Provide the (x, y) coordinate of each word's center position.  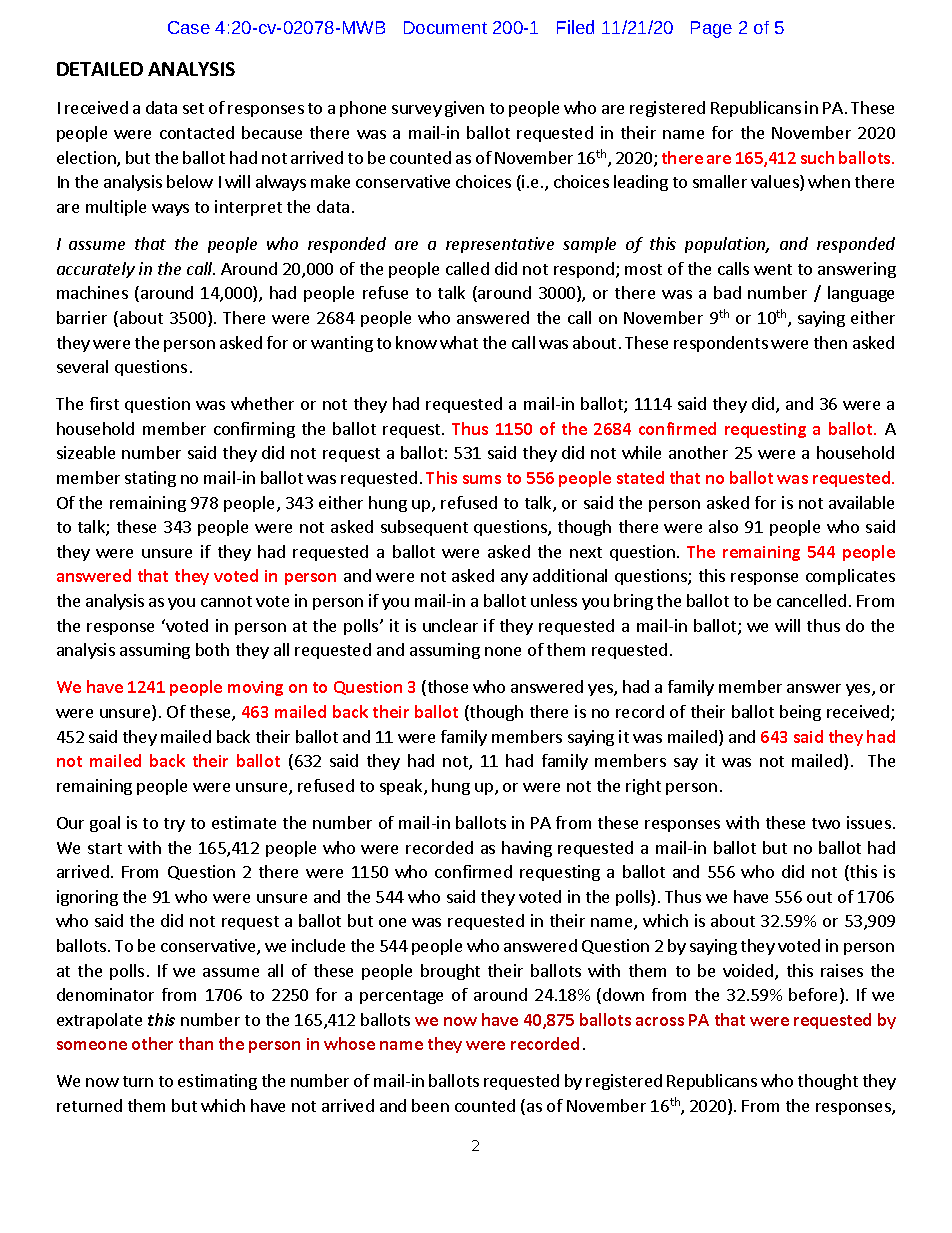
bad (727, 292)
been (430, 1105)
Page (711, 29)
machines (92, 292)
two (826, 823)
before (815, 996)
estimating (217, 1082)
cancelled (811, 600)
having (527, 849)
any (514, 579)
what (459, 342)
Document (445, 27)
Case (189, 27)
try (174, 825)
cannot (226, 601)
